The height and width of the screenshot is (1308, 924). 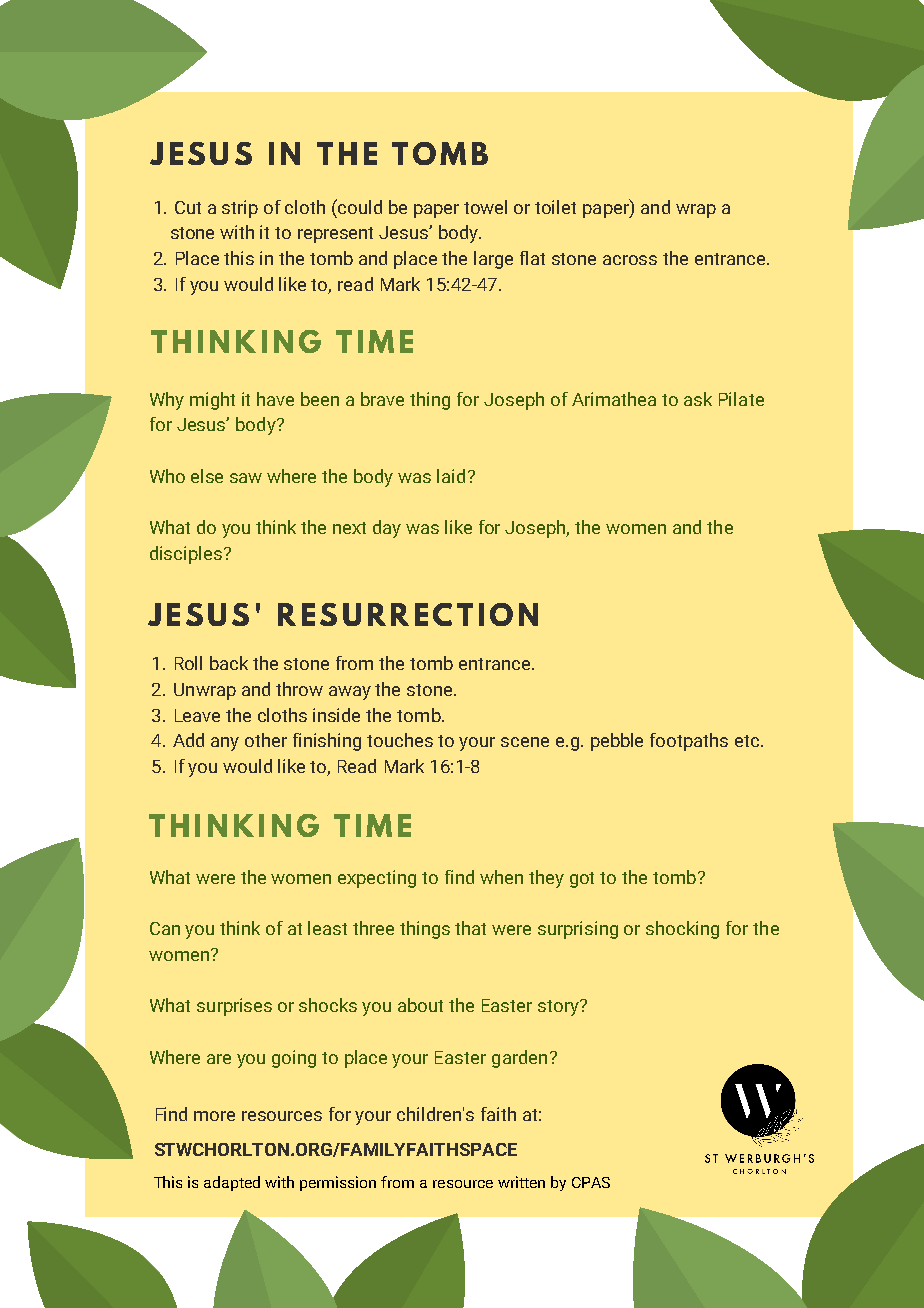 I want to click on that, so click(x=470, y=928).
